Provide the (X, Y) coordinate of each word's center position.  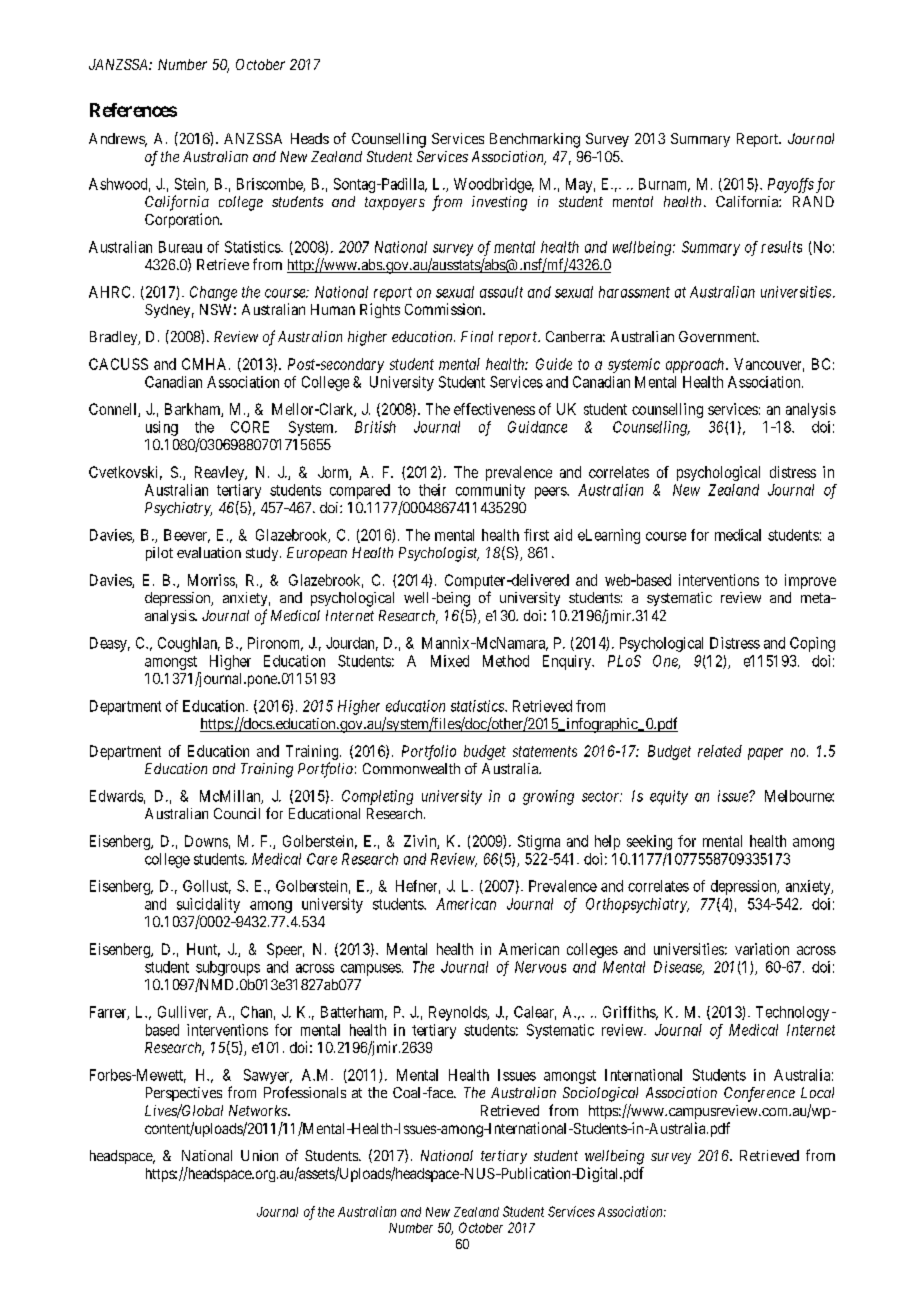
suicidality (208, 905)
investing (499, 203)
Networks (259, 1110)
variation (762, 949)
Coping (812, 644)
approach (696, 365)
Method (506, 661)
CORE (250, 427)
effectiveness (494, 409)
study (263, 554)
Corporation (183, 220)
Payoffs (791, 185)
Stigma (539, 842)
